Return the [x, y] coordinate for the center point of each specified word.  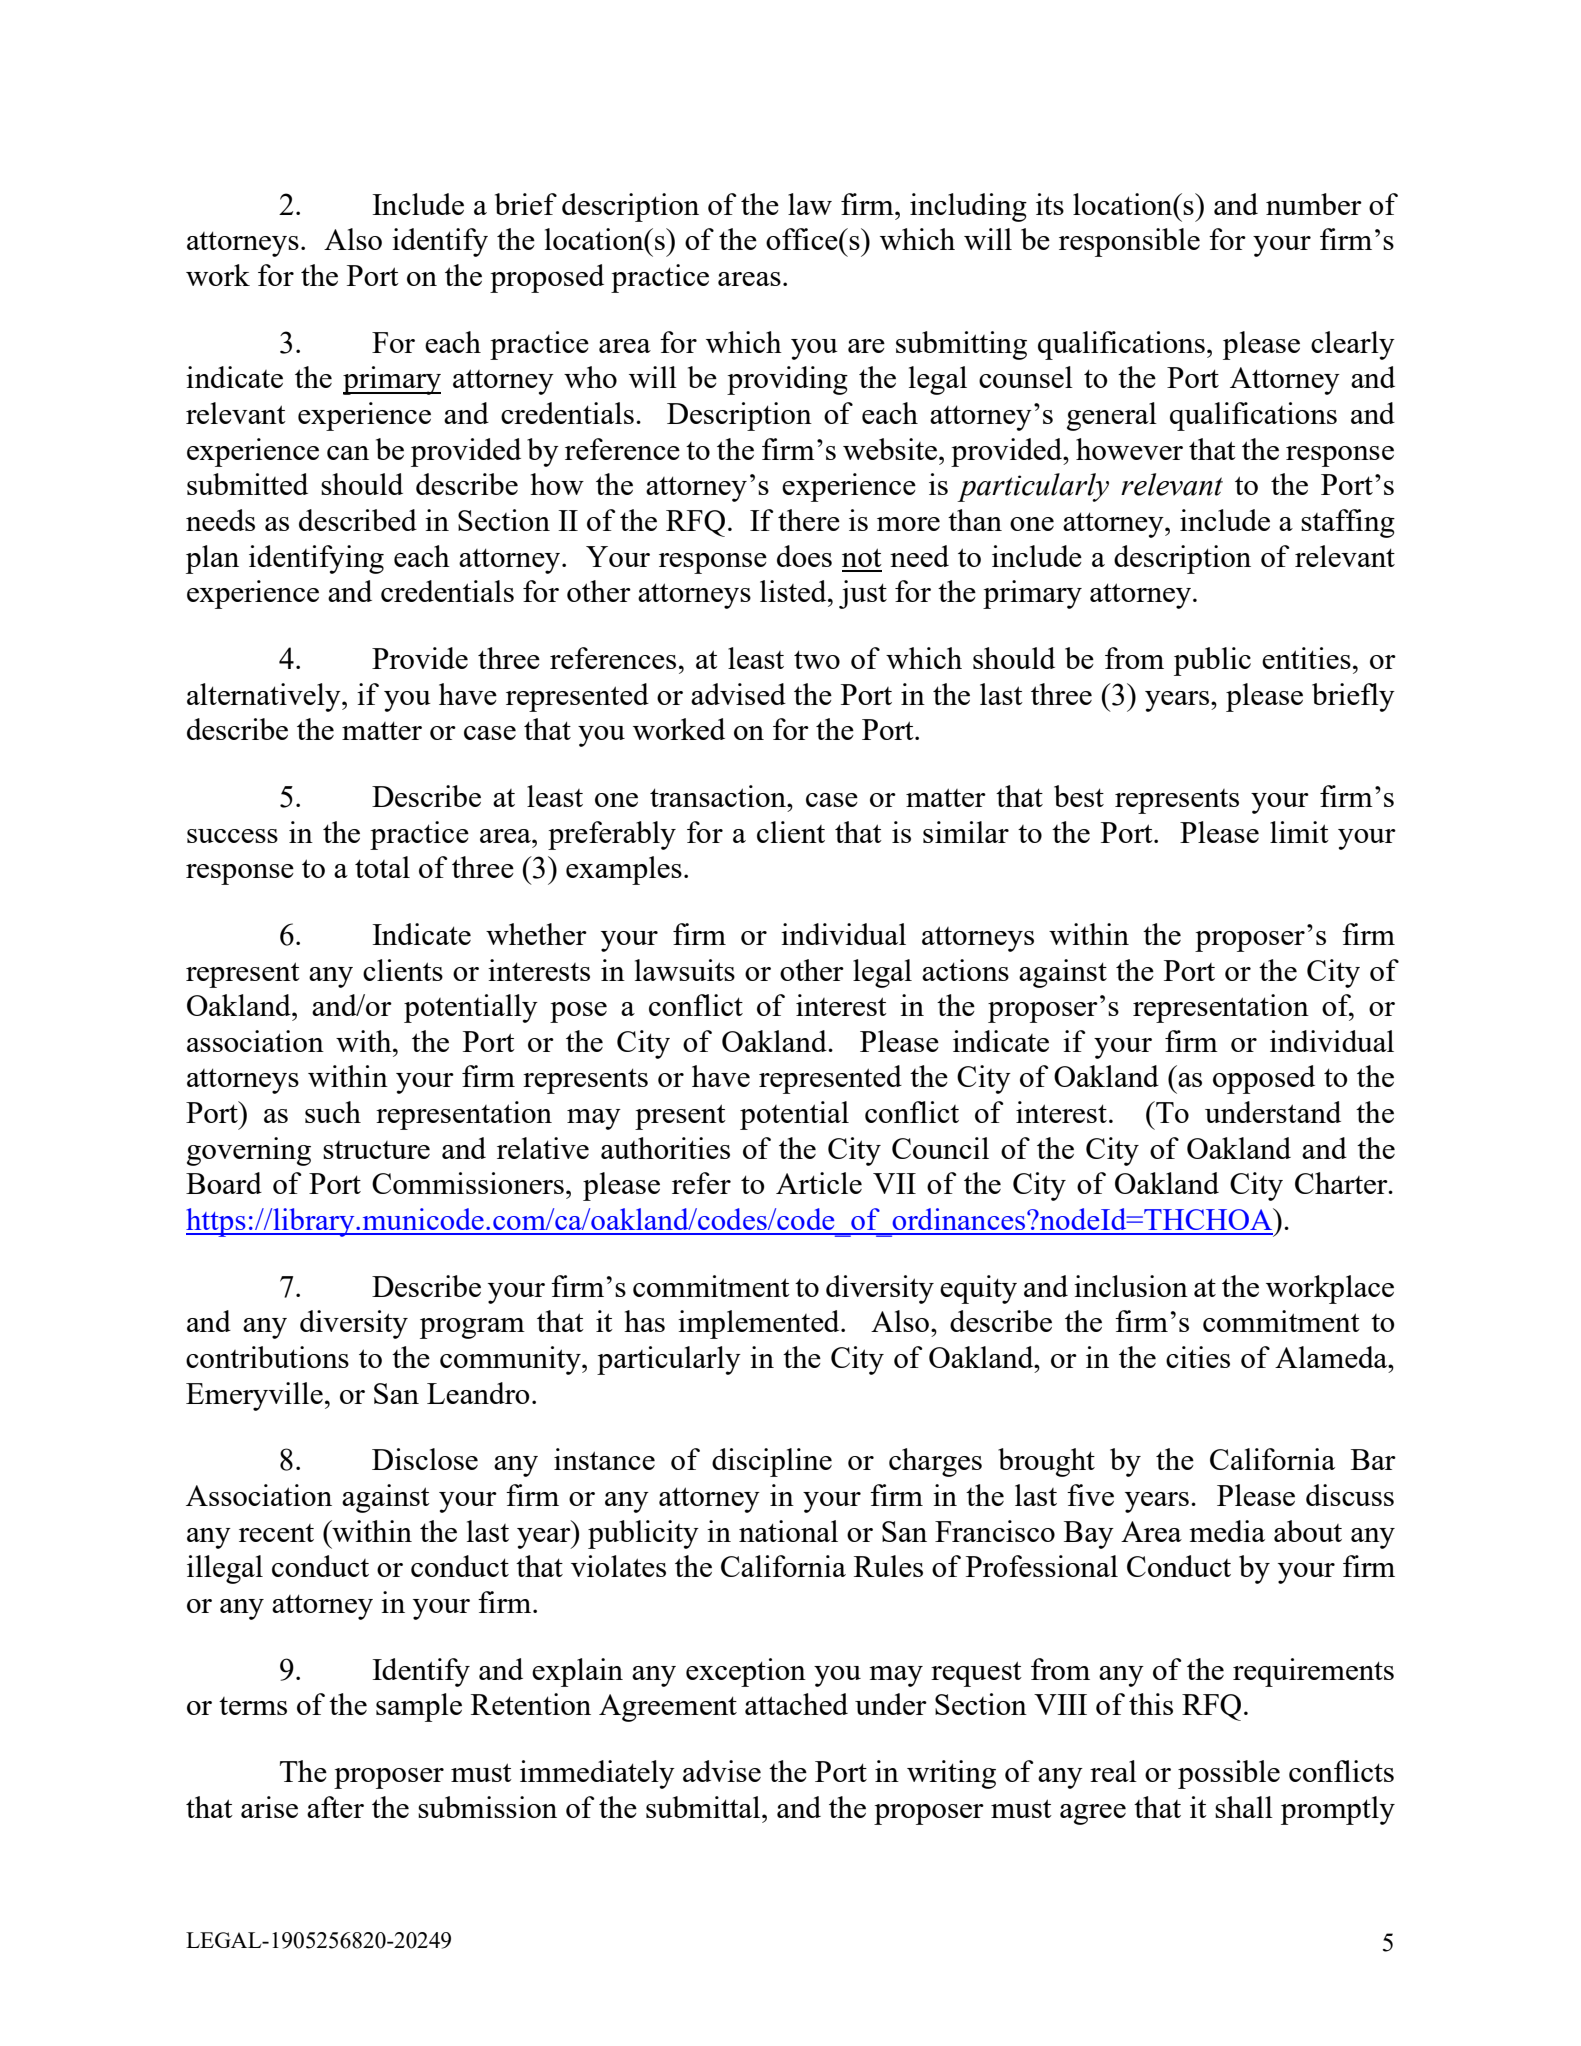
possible [1229, 1774]
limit [1299, 832]
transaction [719, 796]
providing [787, 380]
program [472, 1328]
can [348, 453]
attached [796, 1704]
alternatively [265, 697]
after [335, 1807]
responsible [1129, 242]
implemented [760, 1324]
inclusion [1131, 1286]
